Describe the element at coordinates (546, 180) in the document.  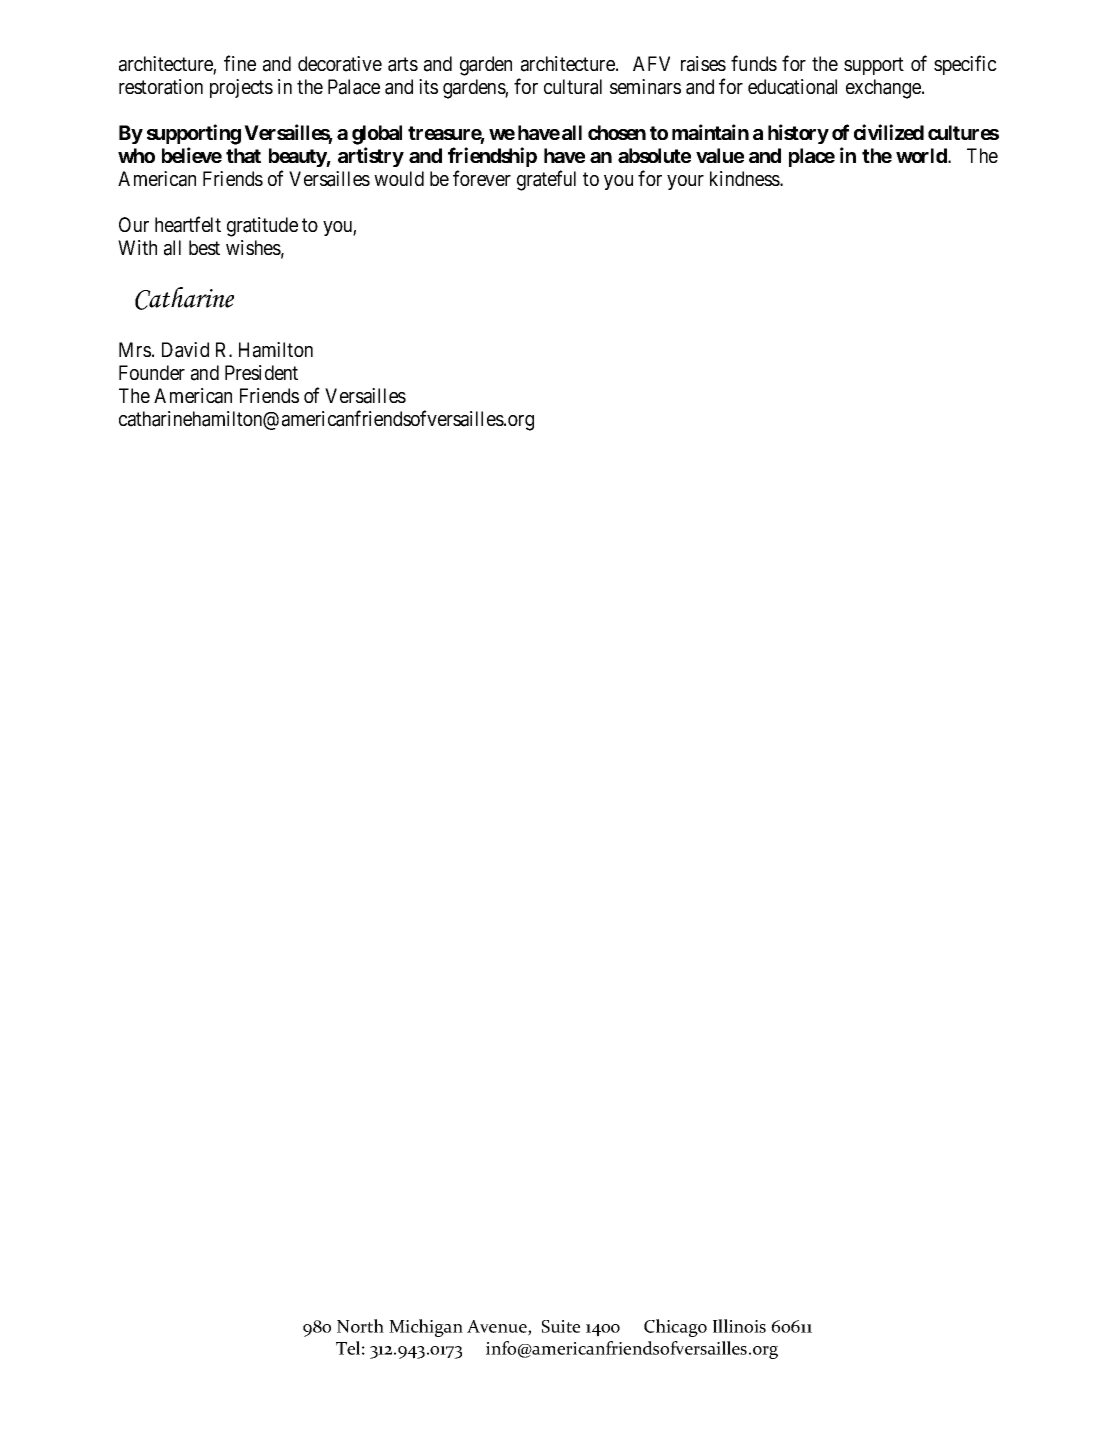
I see `grateful` at that location.
